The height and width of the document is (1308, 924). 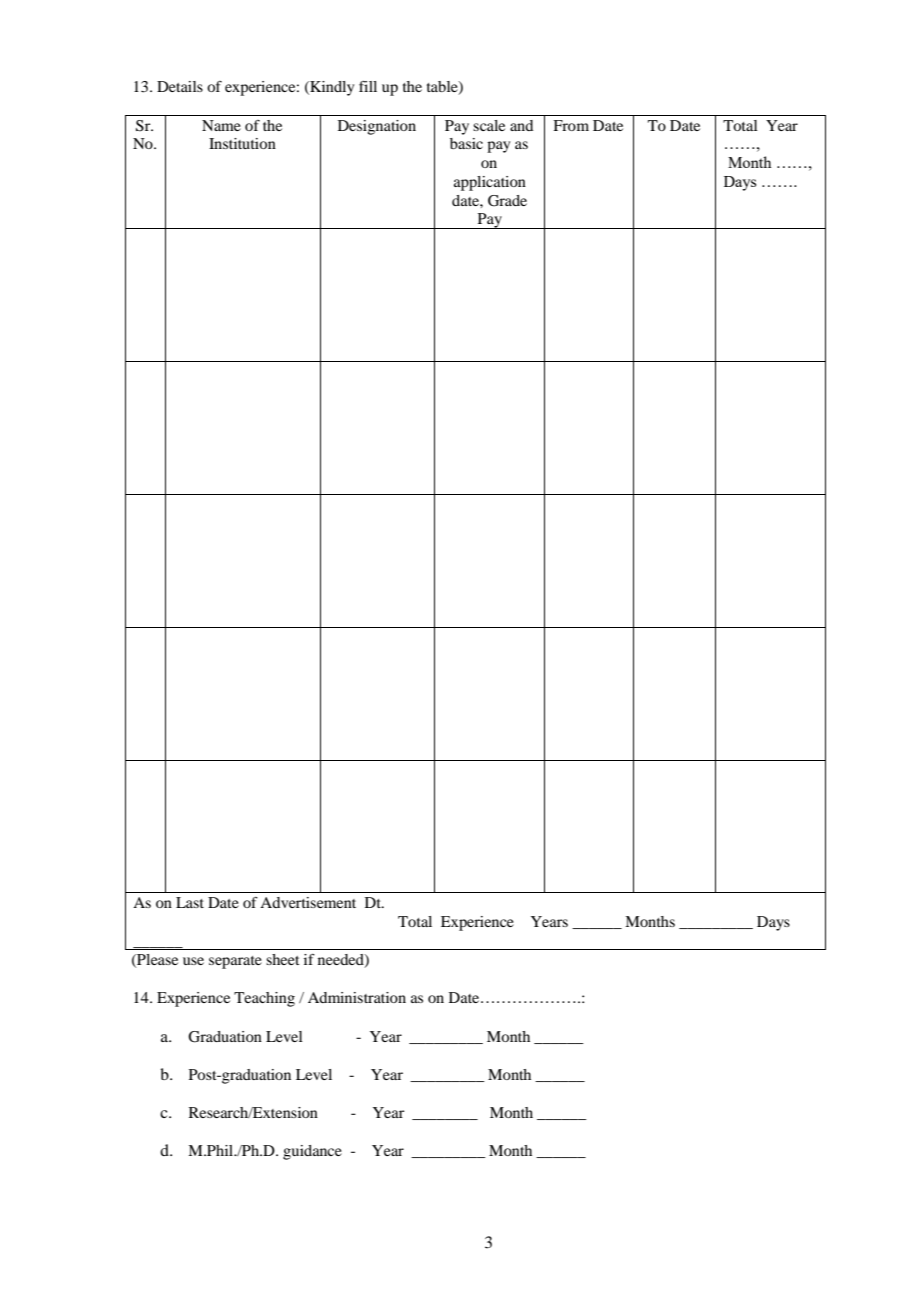 I want to click on Advertisement, so click(x=308, y=902).
